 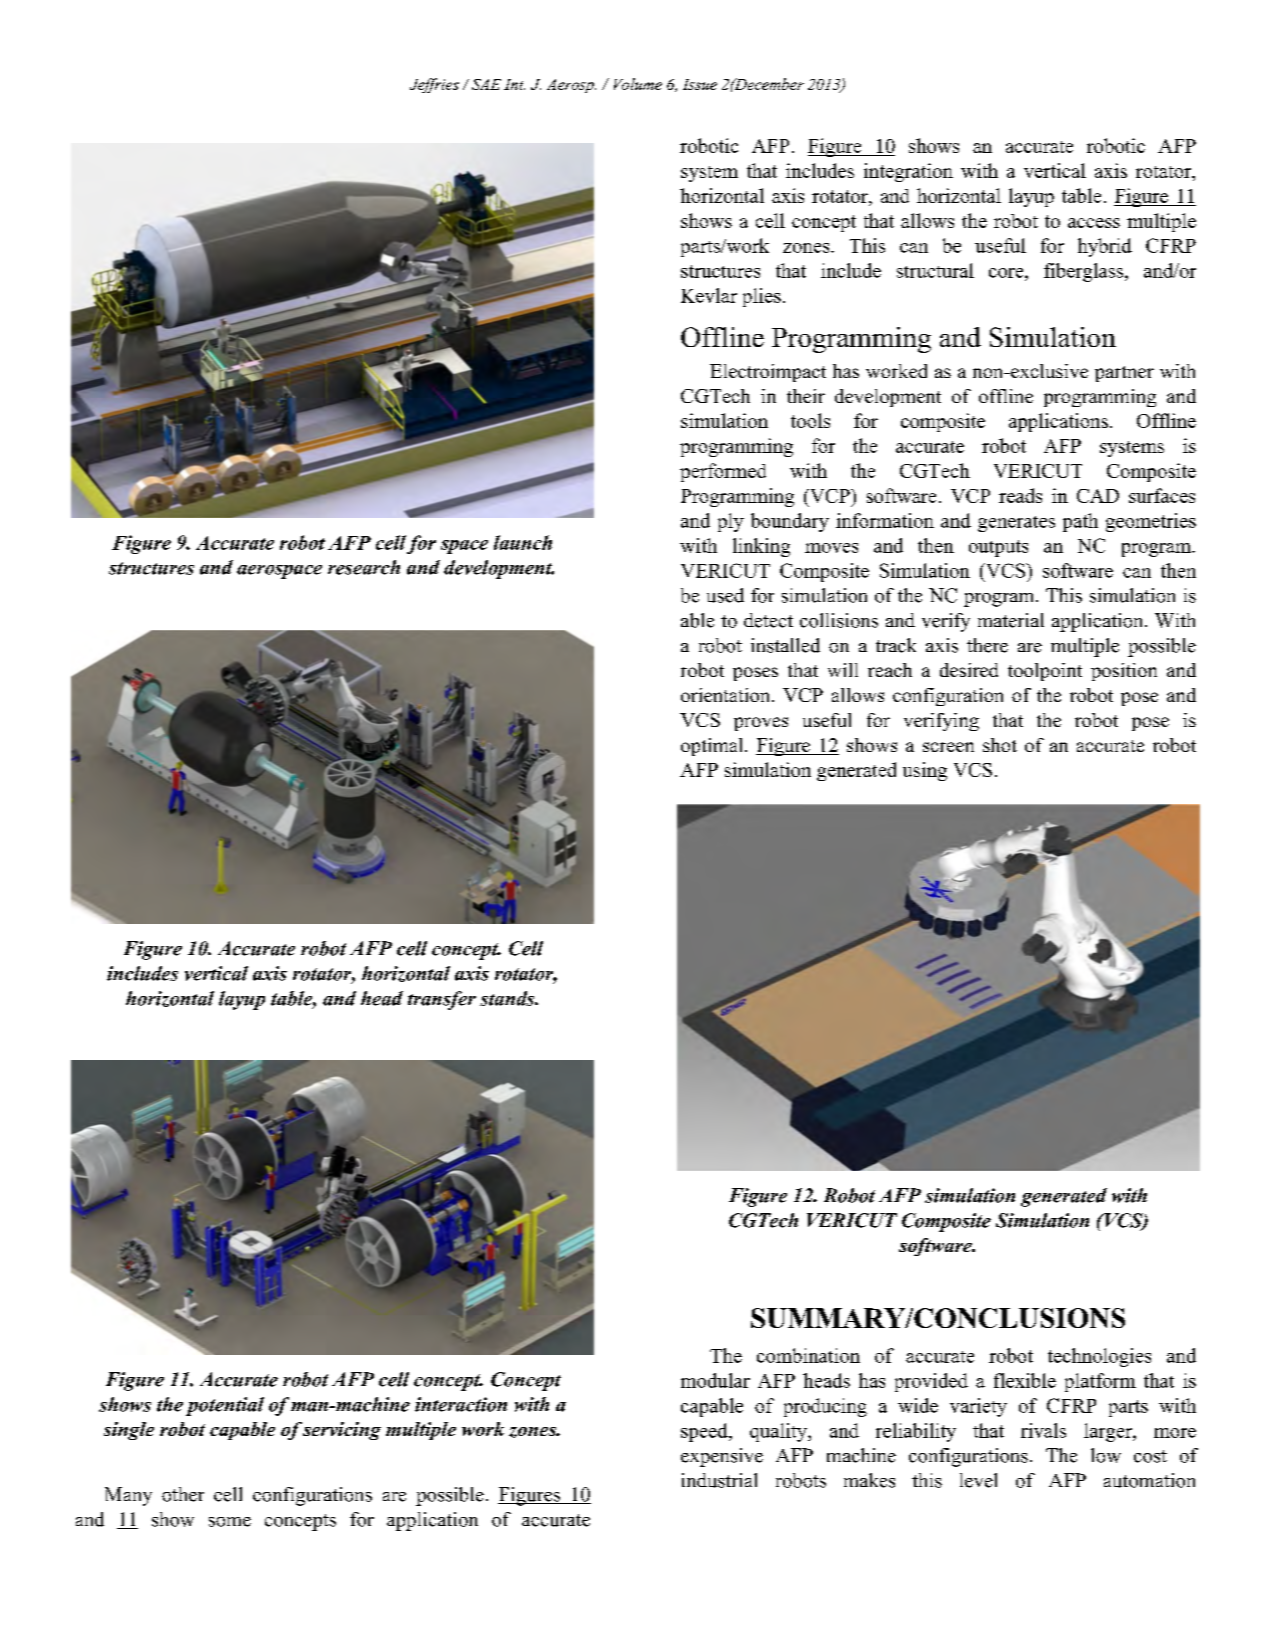 I want to click on Volume, so click(x=638, y=84).
